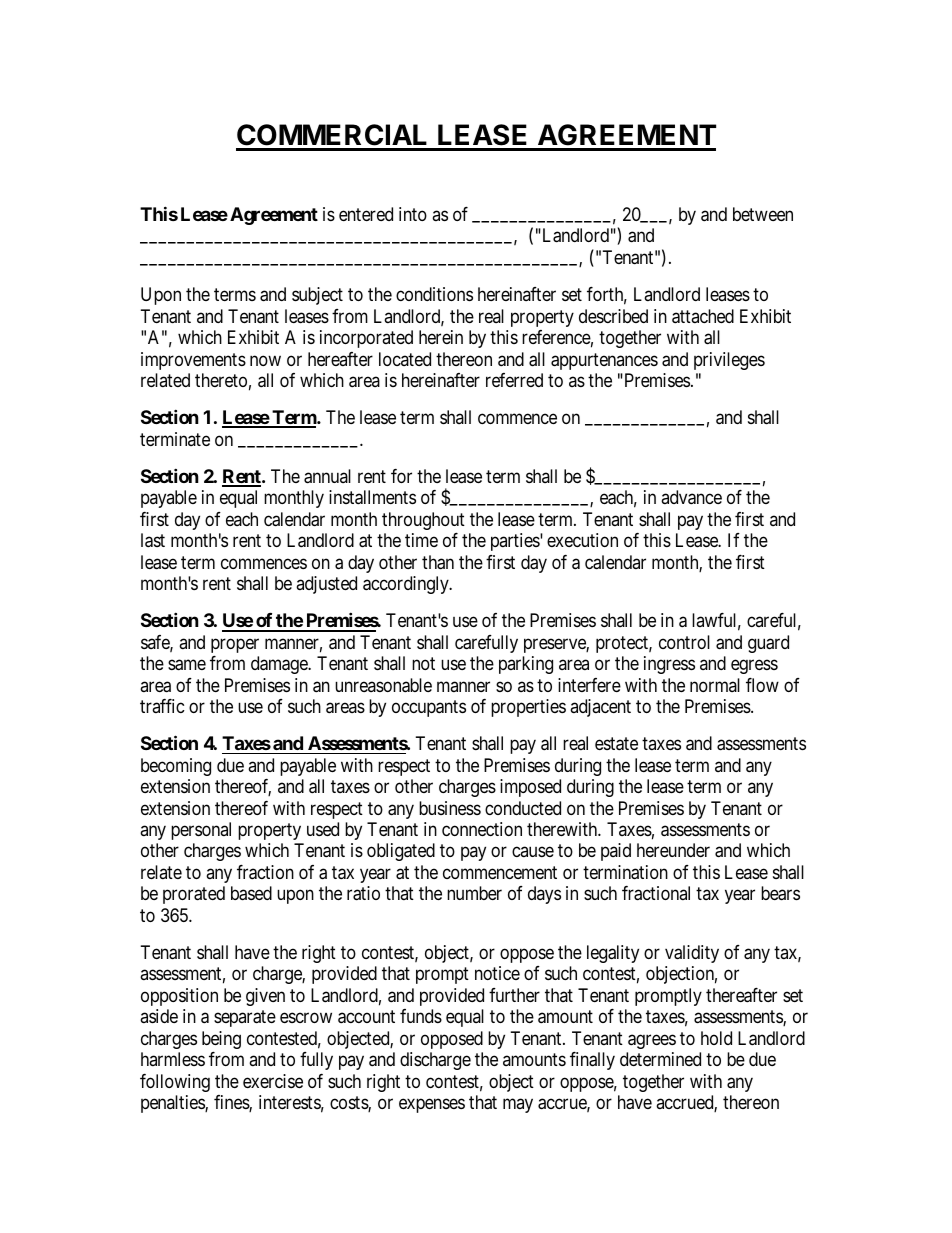 This document has width=952, height=1233. Describe the element at coordinates (450, 808) in the document. I see `business` at that location.
